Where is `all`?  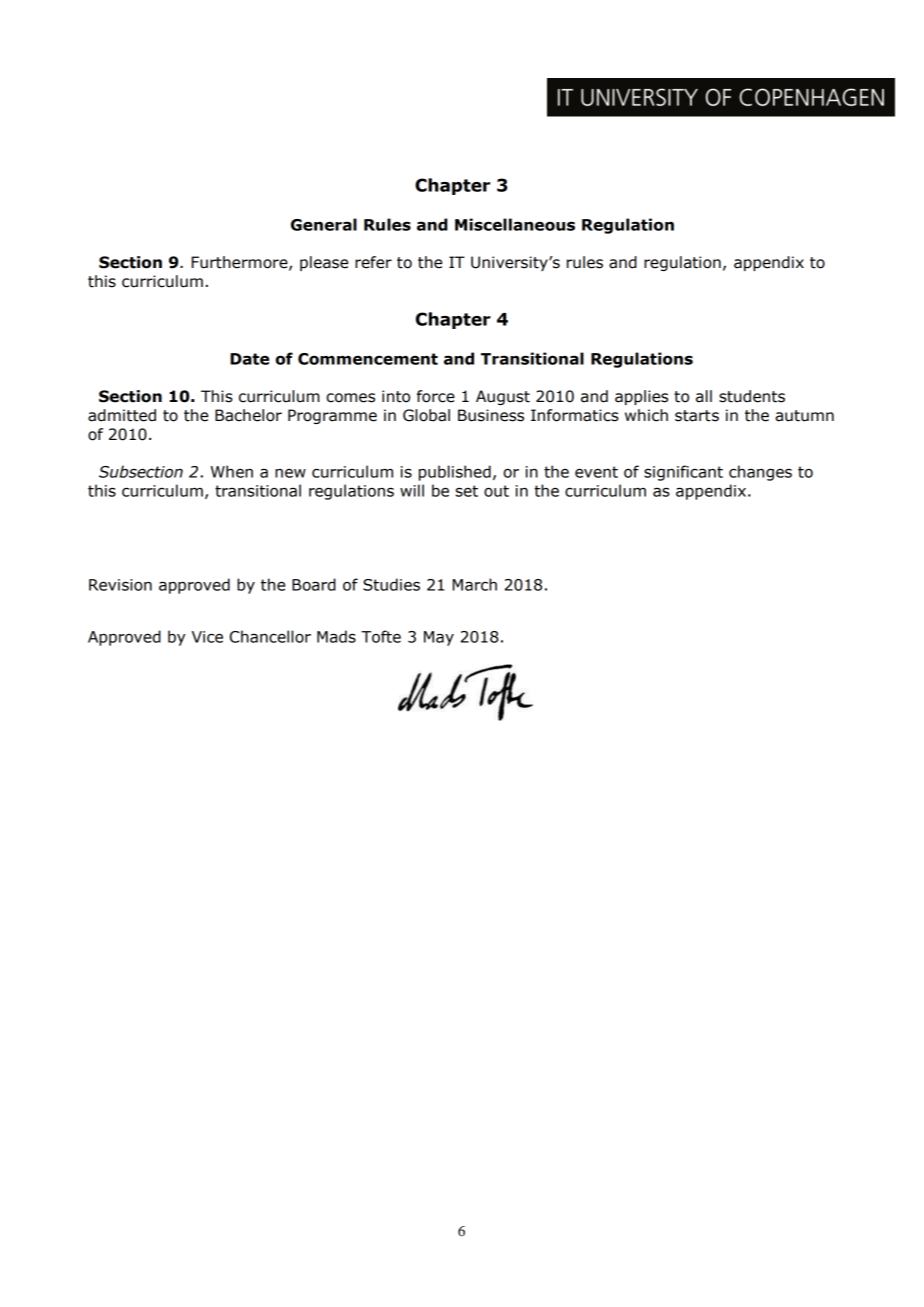
all is located at coordinates (704, 396).
